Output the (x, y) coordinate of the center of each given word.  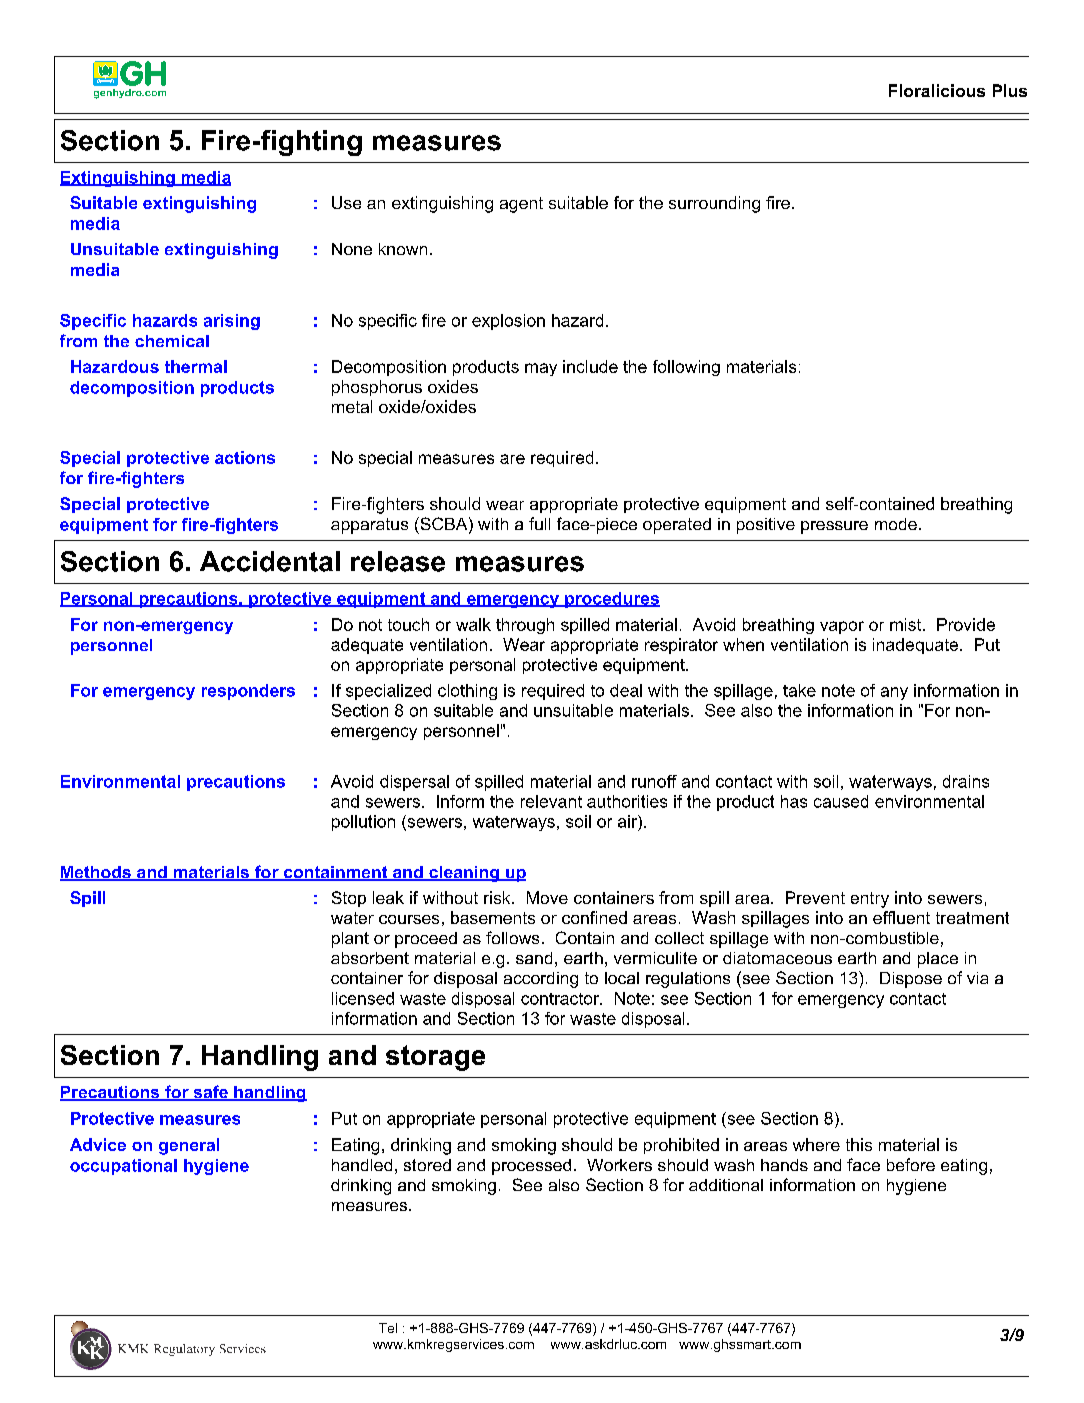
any (894, 693)
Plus (1010, 90)
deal (626, 690)
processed (531, 1167)
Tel (388, 1328)
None (352, 249)
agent (521, 205)
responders (248, 692)
